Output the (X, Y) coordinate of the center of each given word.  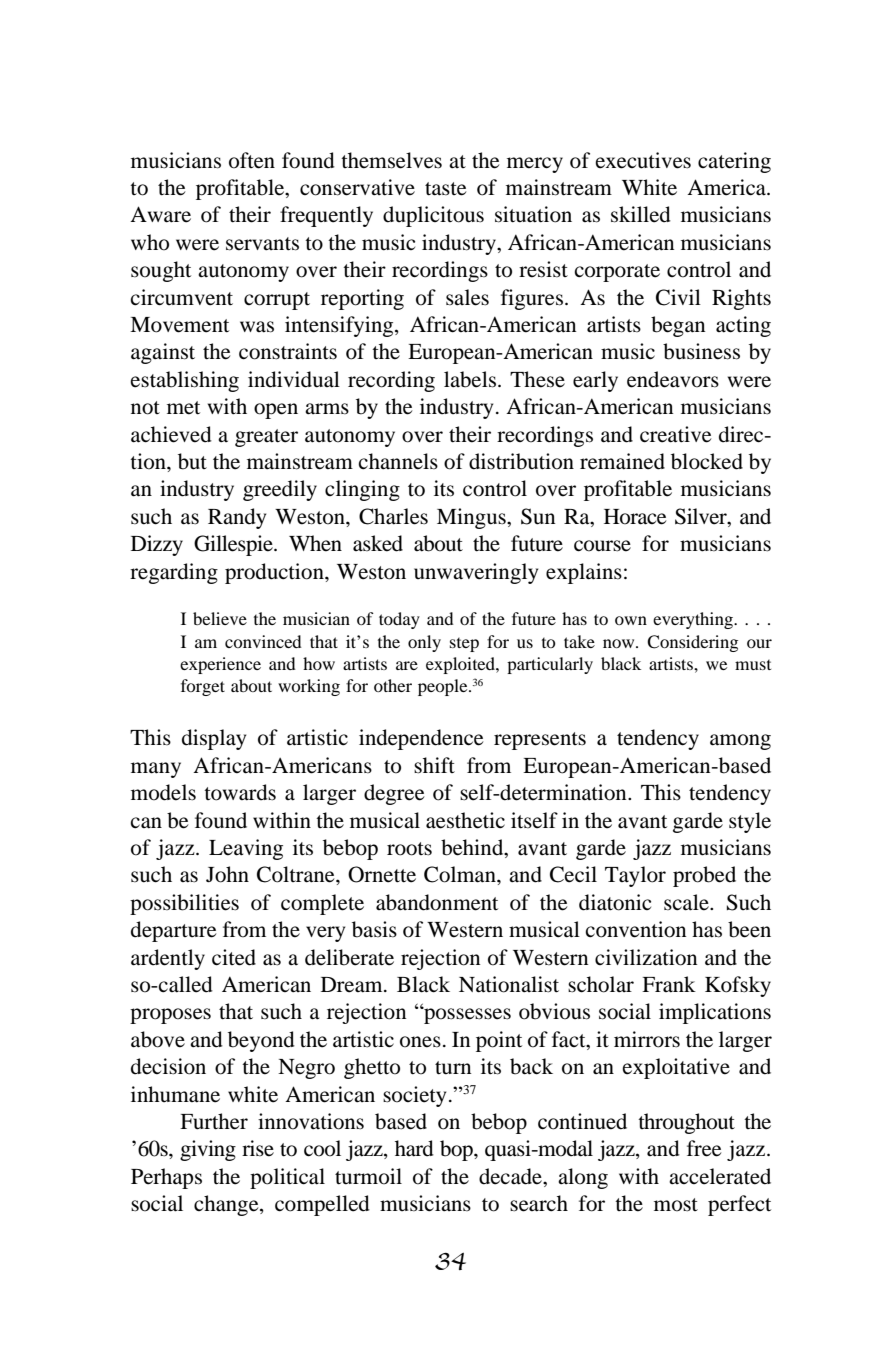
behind (473, 848)
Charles (393, 516)
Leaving (246, 849)
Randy (237, 518)
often (252, 160)
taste (445, 189)
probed (704, 876)
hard (414, 1148)
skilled (641, 214)
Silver (702, 517)
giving (208, 1150)
